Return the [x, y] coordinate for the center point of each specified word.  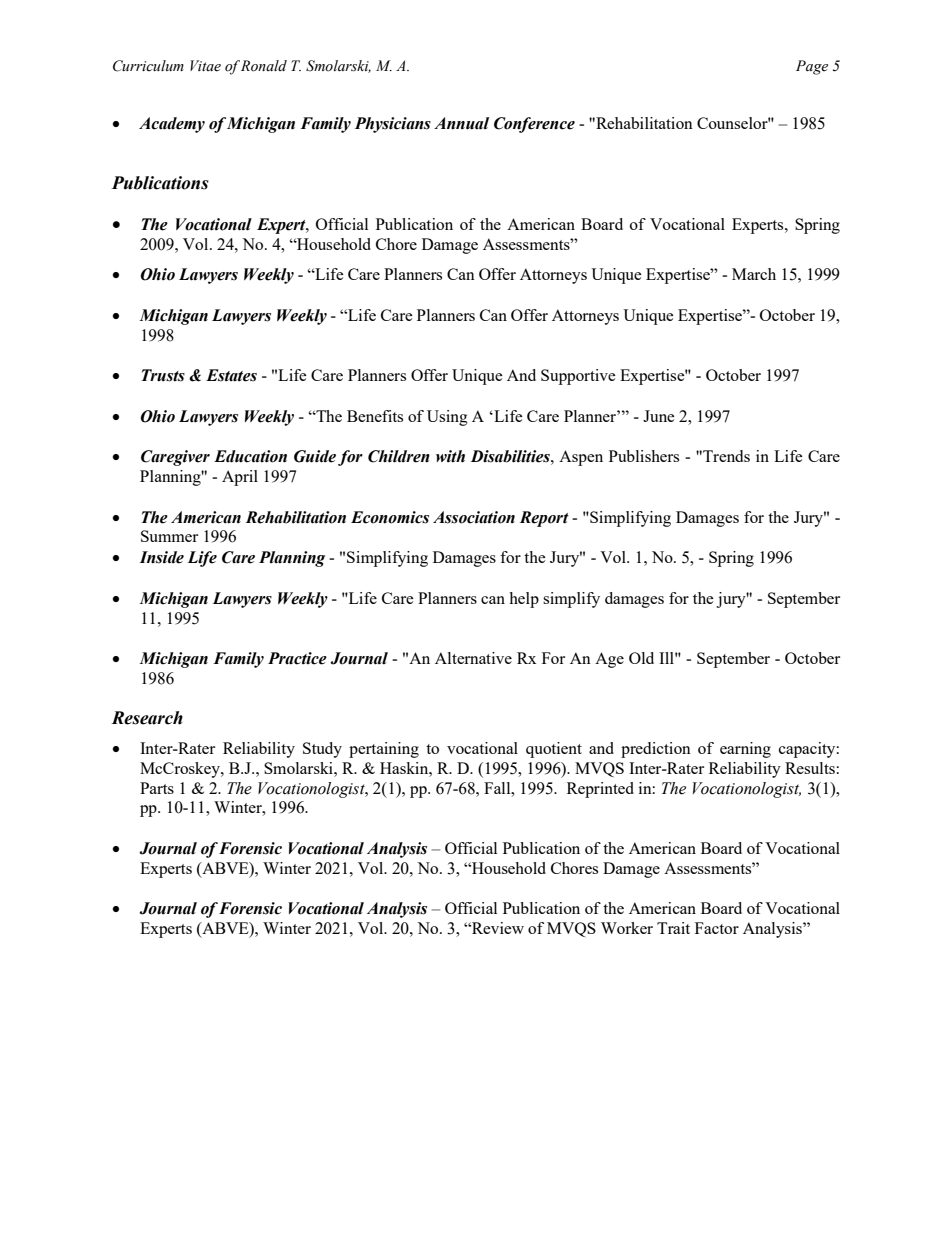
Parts [157, 788]
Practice [297, 658]
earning [745, 750]
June [659, 416]
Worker [627, 928]
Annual [461, 123]
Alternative [473, 658]
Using [447, 418]
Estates [231, 375]
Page [812, 67]
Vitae [205, 66]
